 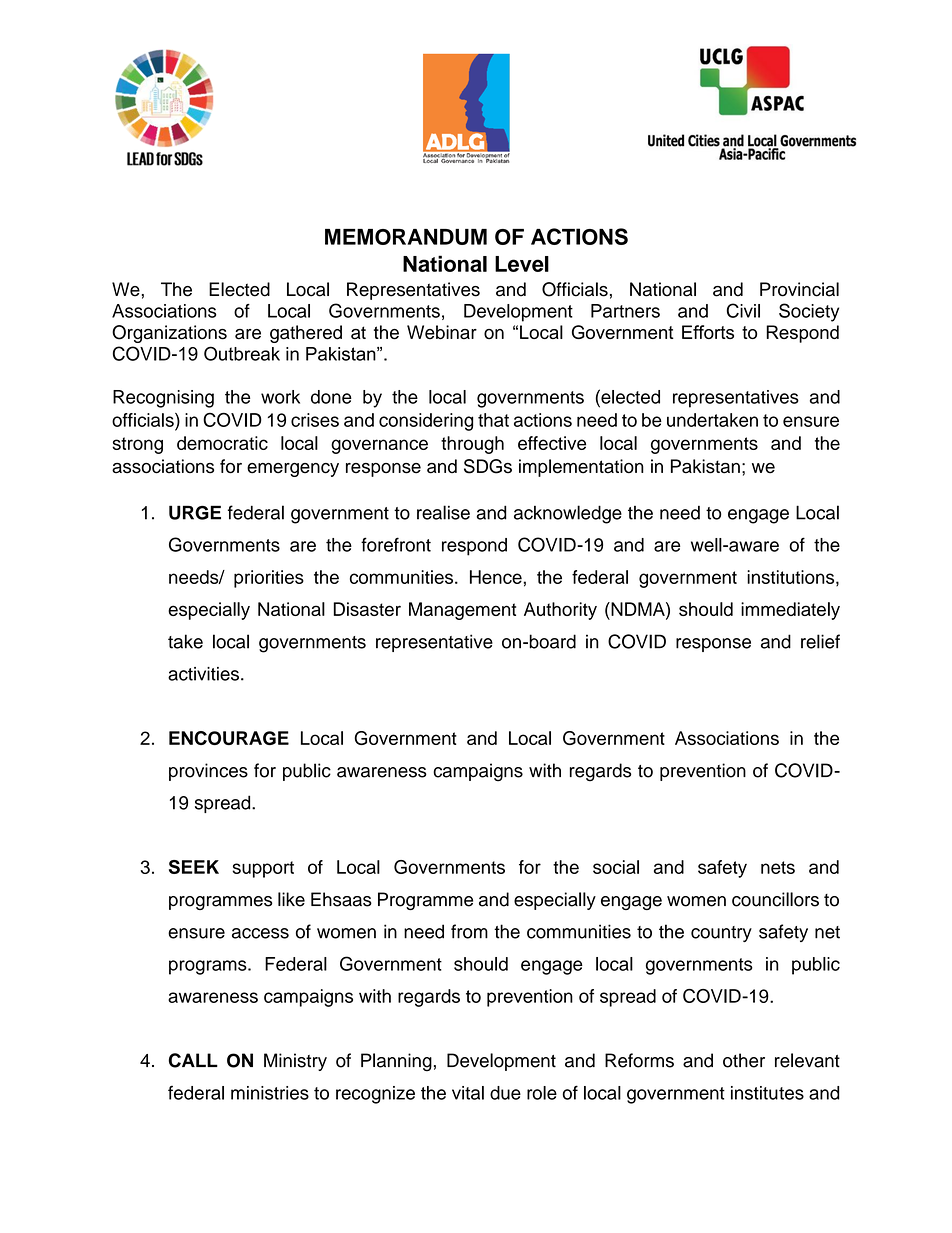 I want to click on social, so click(x=616, y=867).
